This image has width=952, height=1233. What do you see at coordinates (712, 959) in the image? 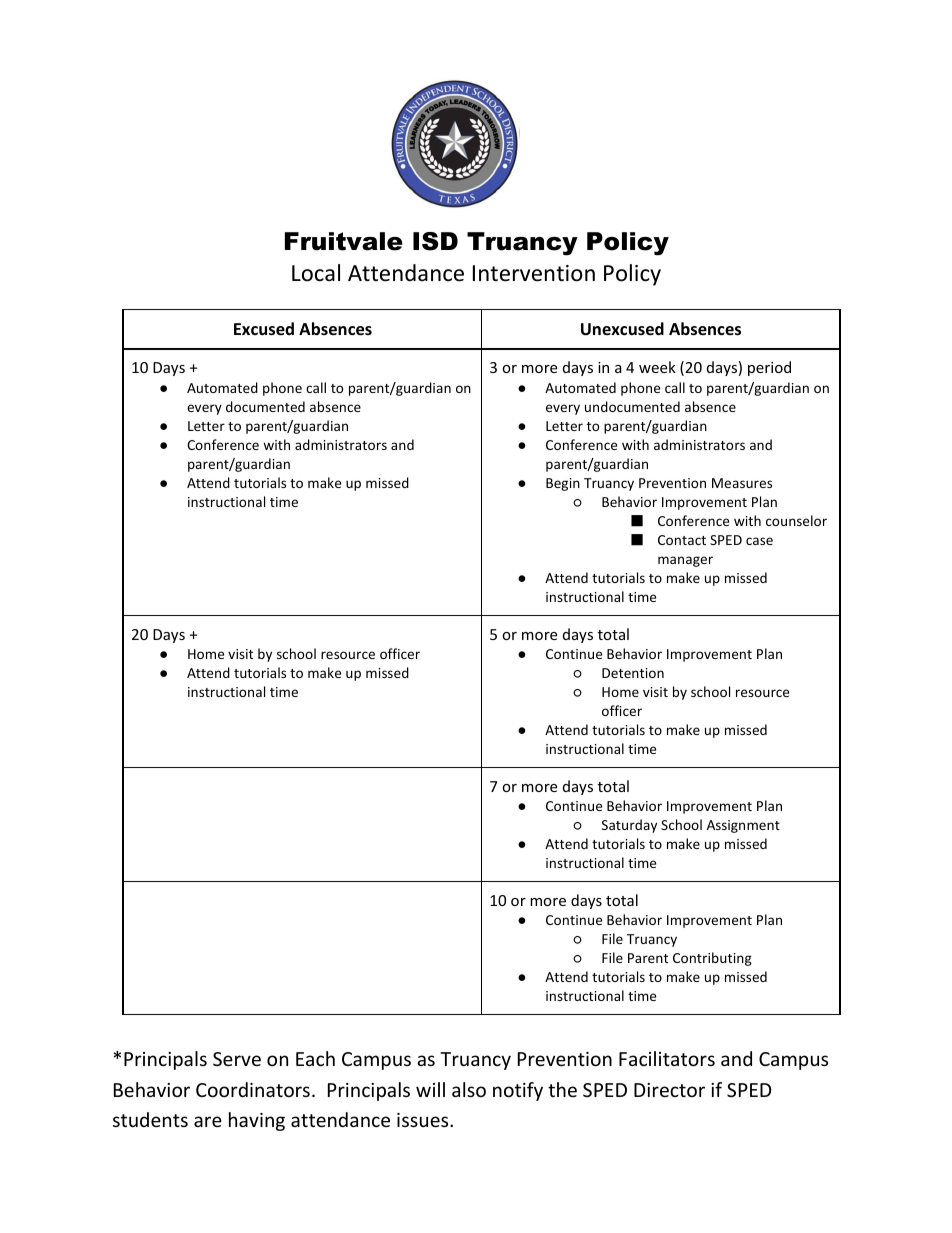
I see `Contributing` at bounding box center [712, 959].
